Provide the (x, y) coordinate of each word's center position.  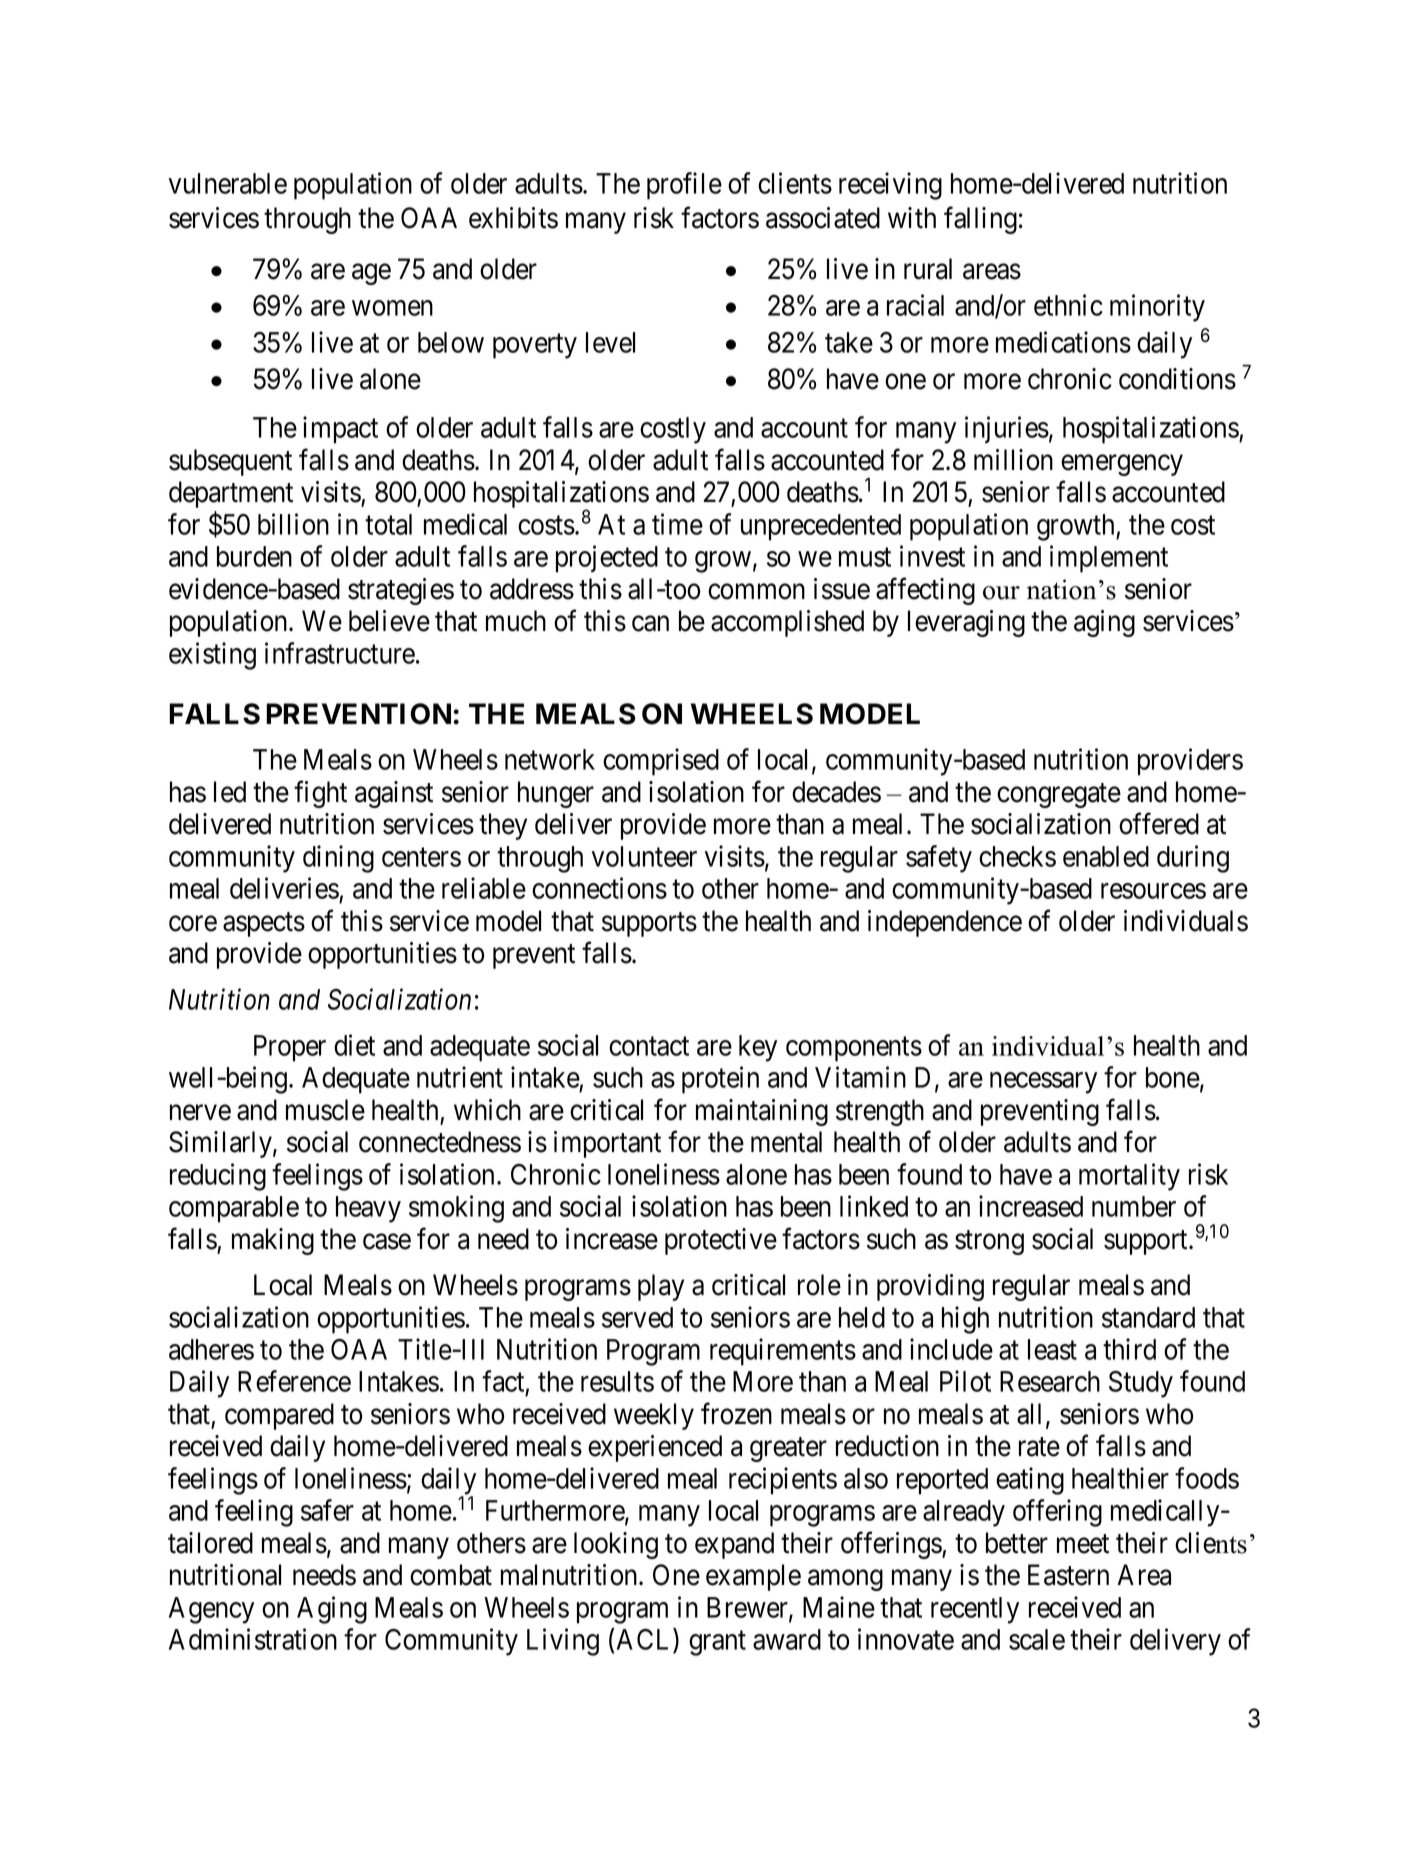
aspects (264, 924)
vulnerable (228, 183)
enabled (1106, 856)
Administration (253, 1639)
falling (980, 220)
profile (684, 186)
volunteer (644, 856)
